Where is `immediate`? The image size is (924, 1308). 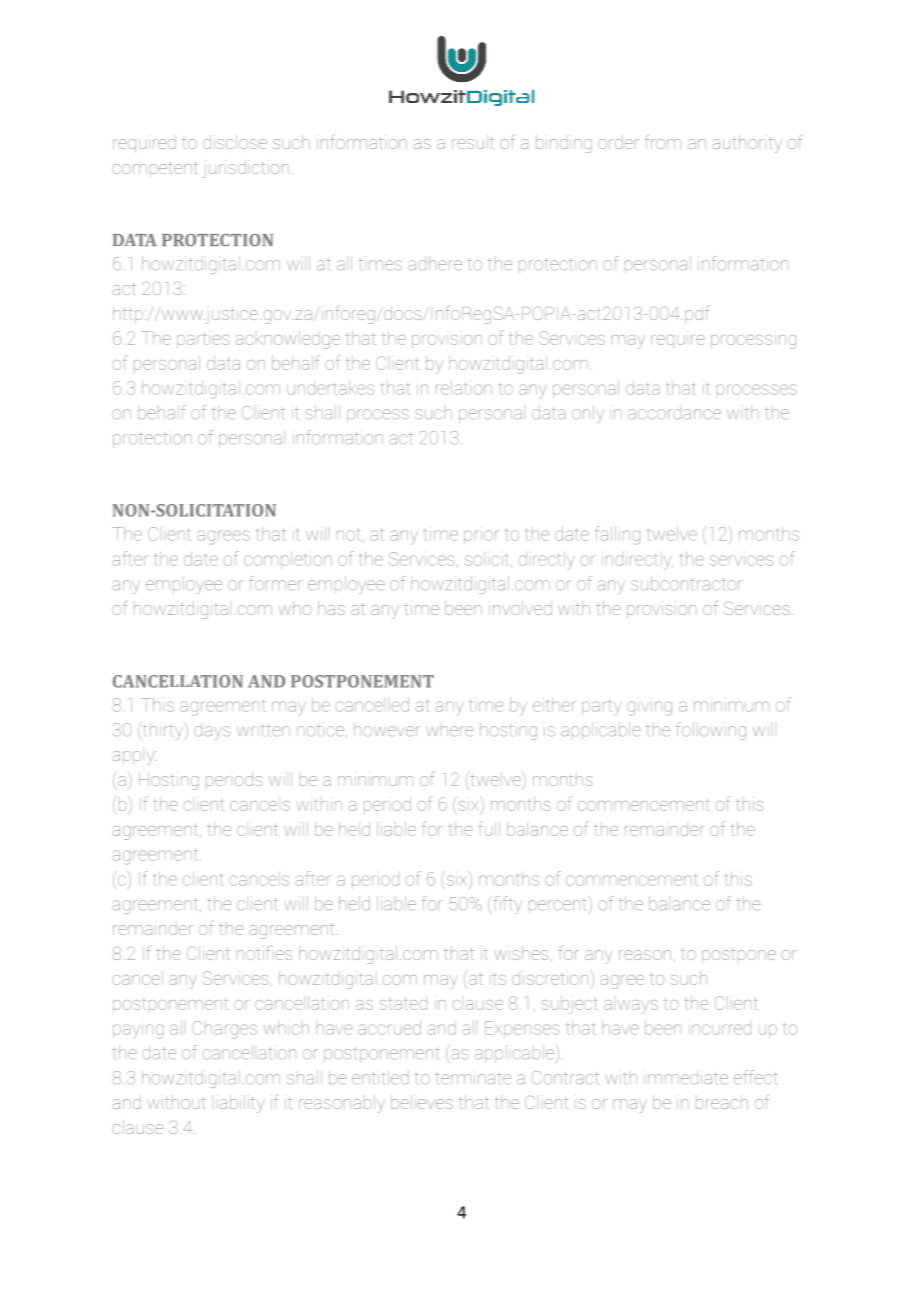 immediate is located at coordinates (688, 1077).
